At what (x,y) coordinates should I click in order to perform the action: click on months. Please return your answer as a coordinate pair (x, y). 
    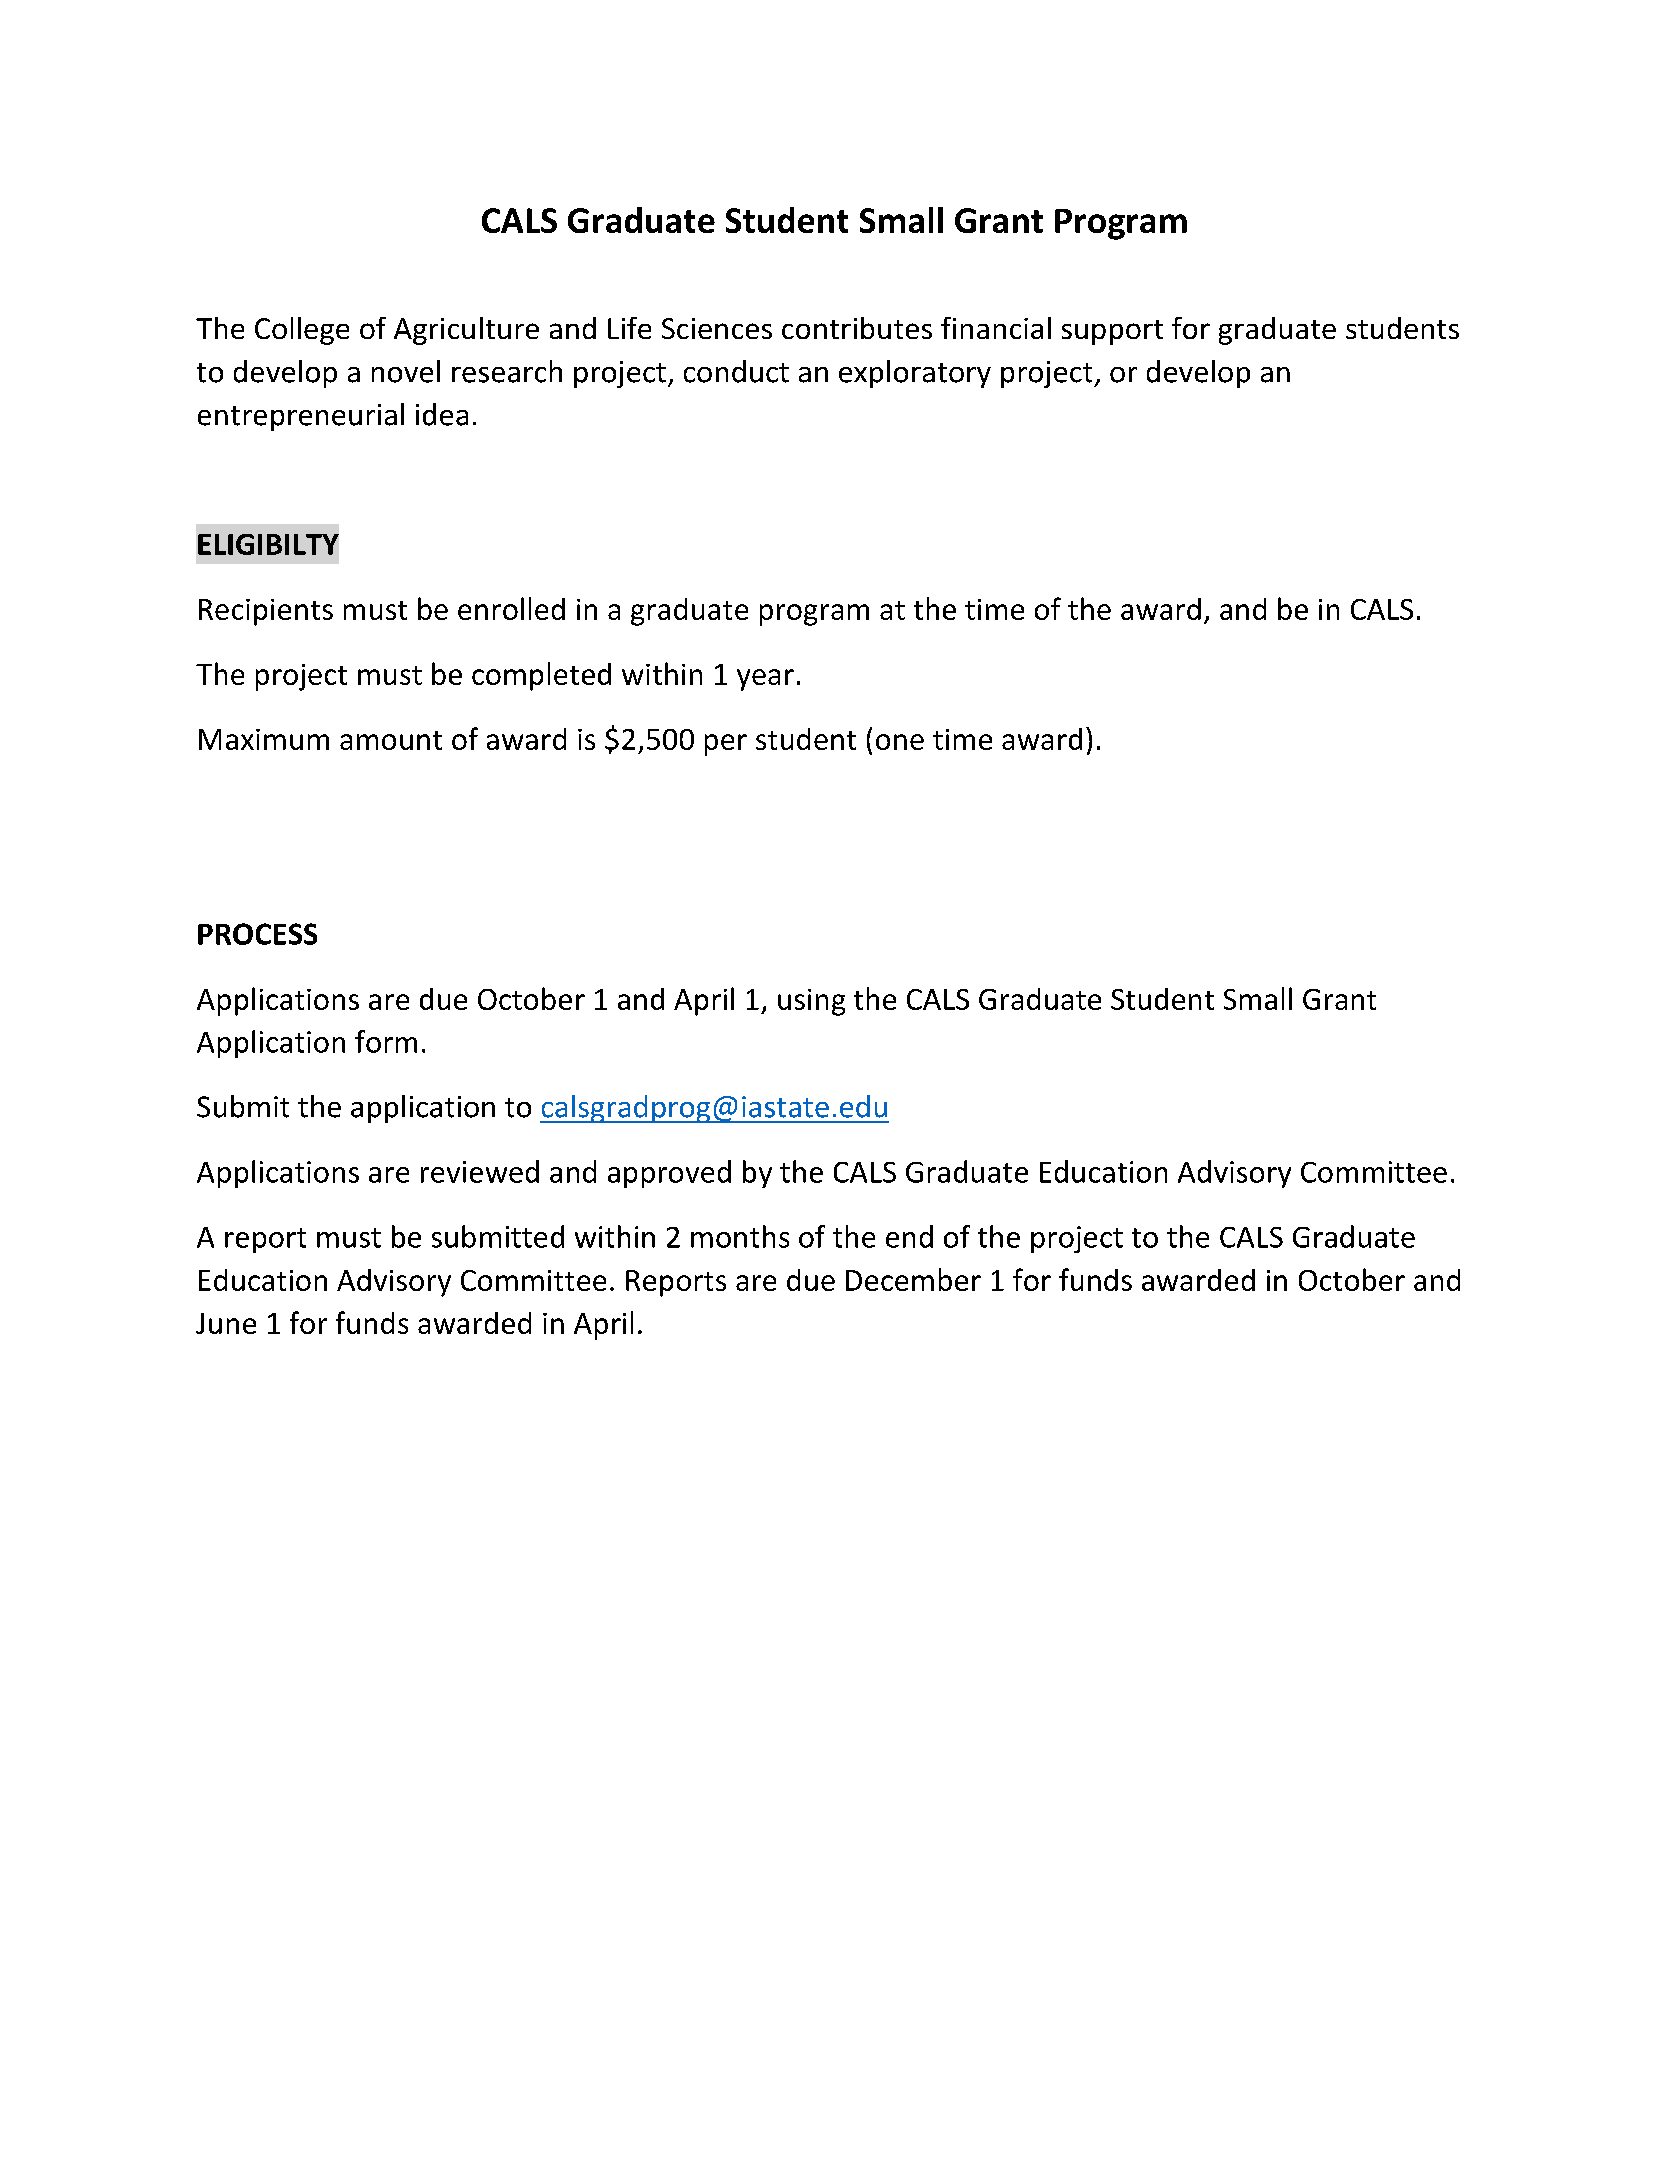
    Looking at the image, I should click on (740, 1236).
